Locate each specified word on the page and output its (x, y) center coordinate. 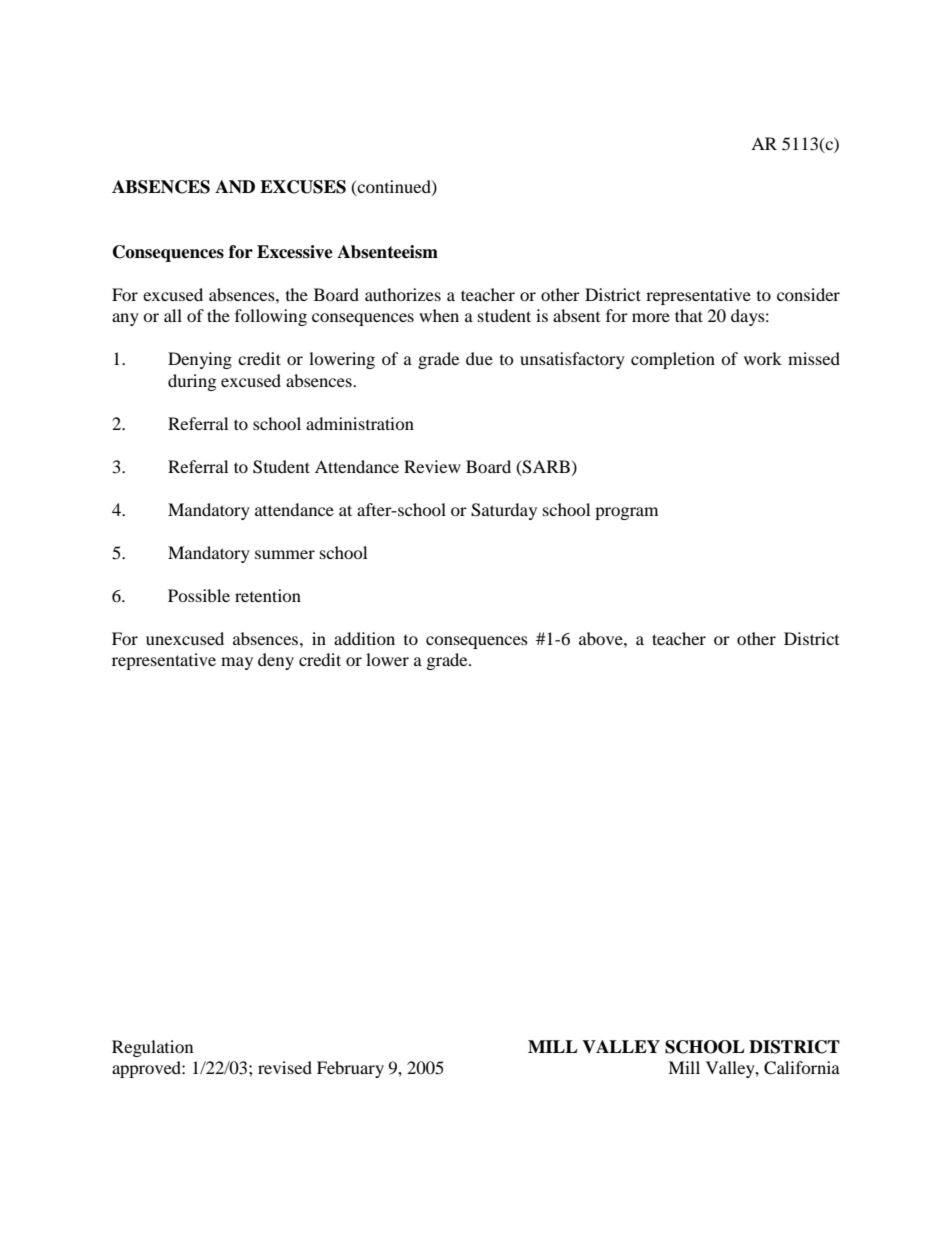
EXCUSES (303, 187)
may (237, 663)
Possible (199, 595)
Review (432, 466)
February (350, 1069)
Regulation (152, 1048)
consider (808, 294)
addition (364, 638)
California (802, 1068)
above (602, 638)
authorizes (403, 294)
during (192, 382)
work (763, 358)
